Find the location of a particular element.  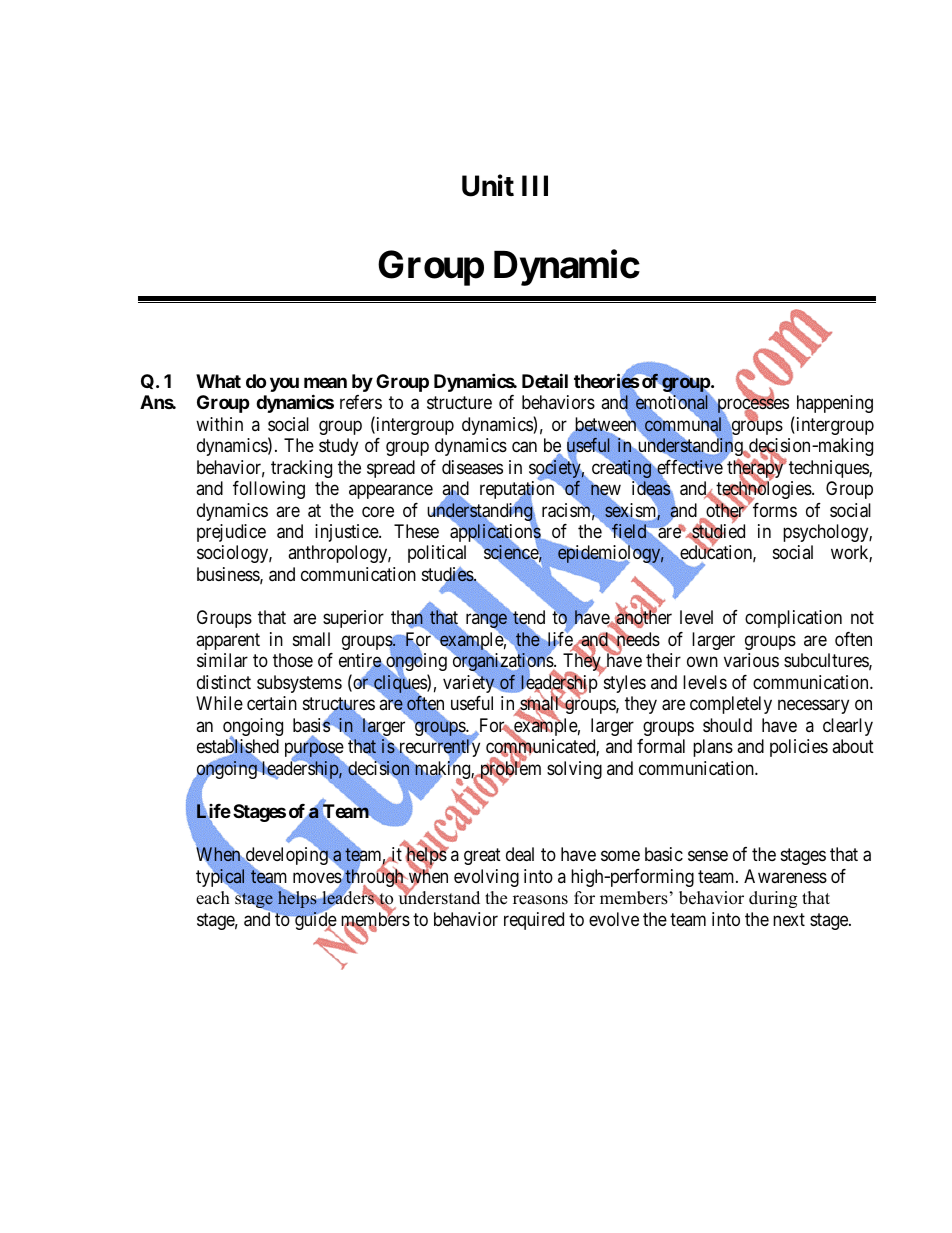

each is located at coordinates (213, 898).
